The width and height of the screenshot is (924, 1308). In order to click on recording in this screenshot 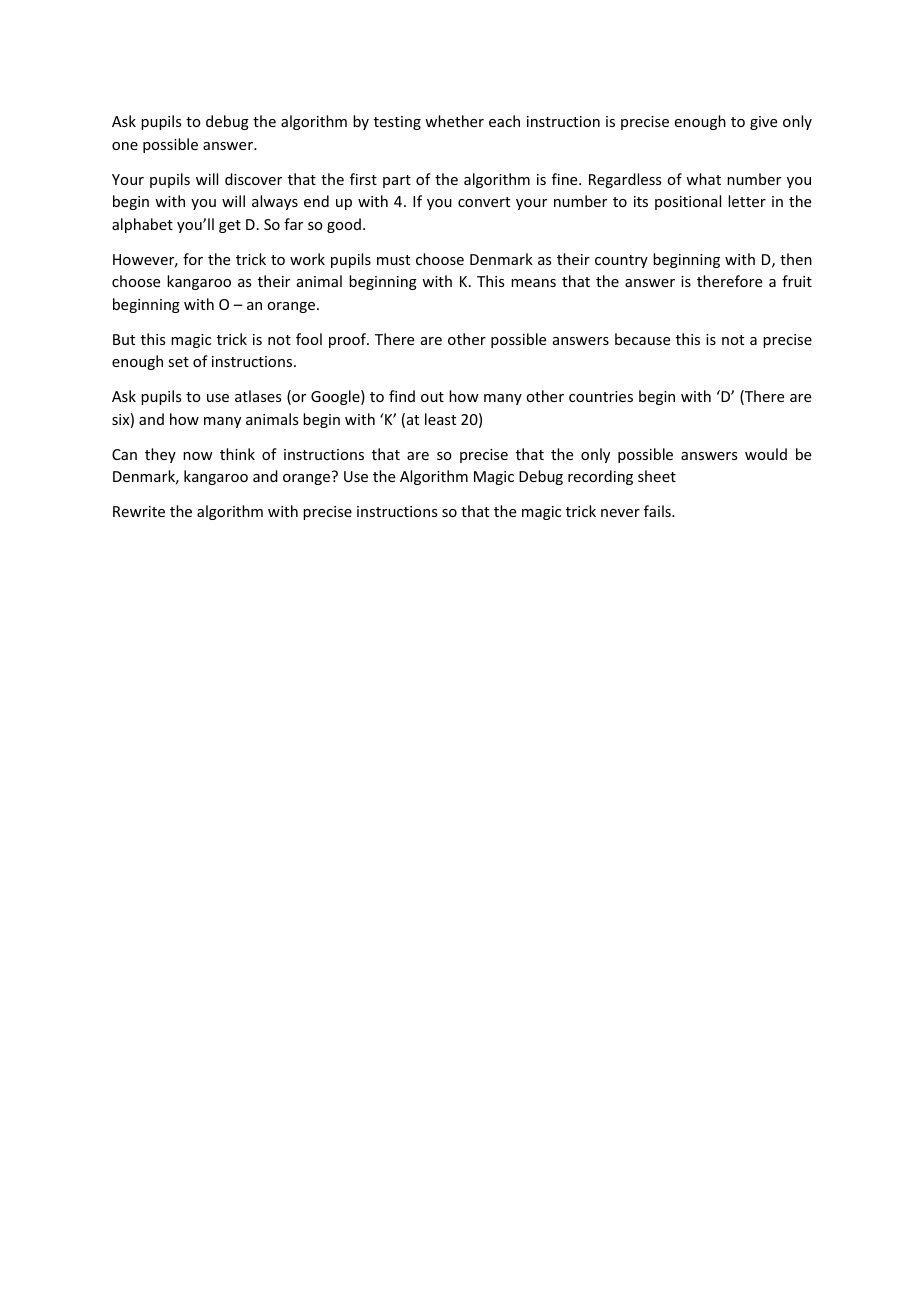, I will do `click(600, 477)`.
